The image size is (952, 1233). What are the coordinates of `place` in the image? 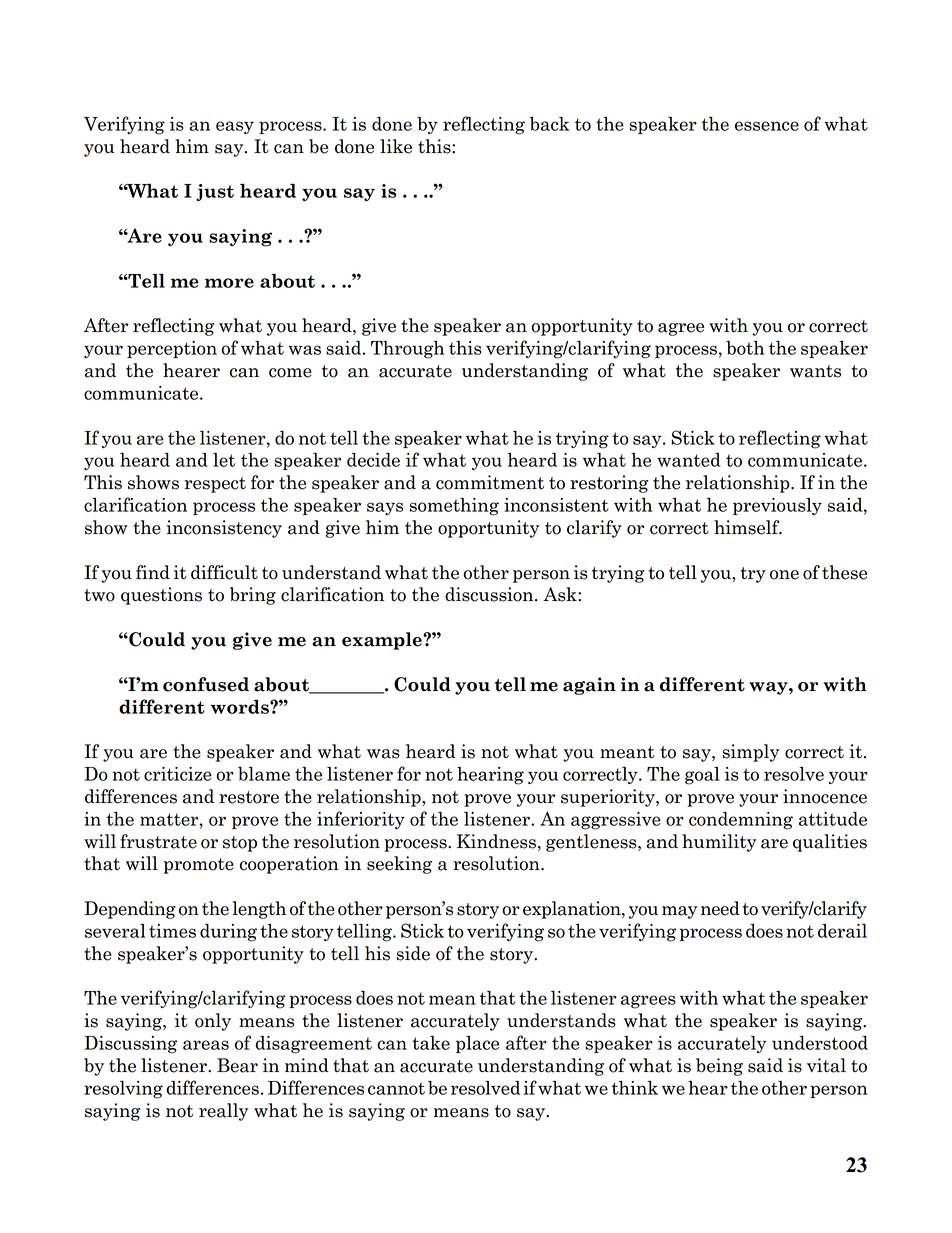 It's located at (477, 1044).
